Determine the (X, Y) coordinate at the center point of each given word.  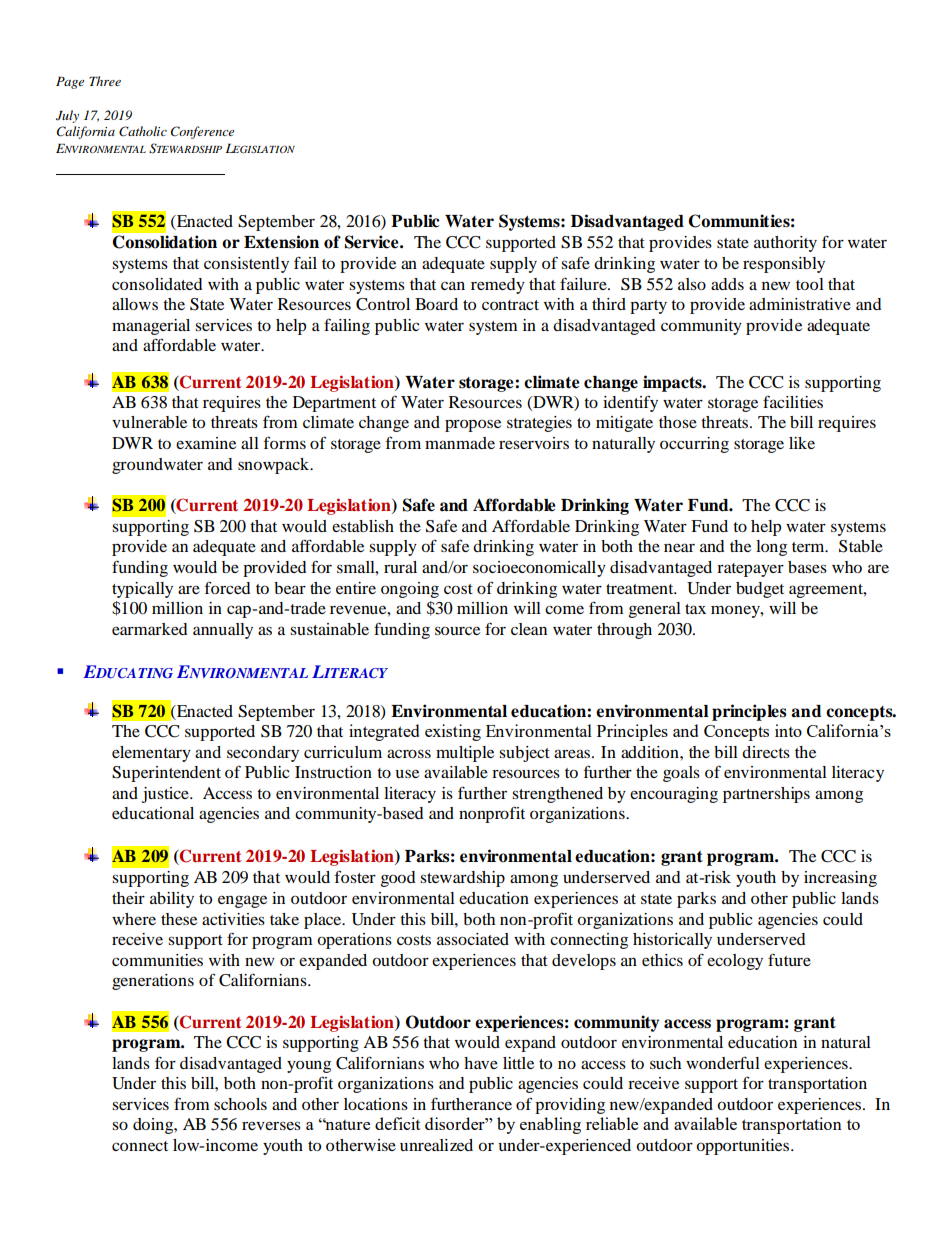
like (802, 443)
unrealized (436, 1145)
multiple (465, 754)
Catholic (143, 131)
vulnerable (149, 422)
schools (240, 1104)
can (453, 285)
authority (785, 244)
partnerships (766, 795)
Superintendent (166, 774)
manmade (460, 443)
